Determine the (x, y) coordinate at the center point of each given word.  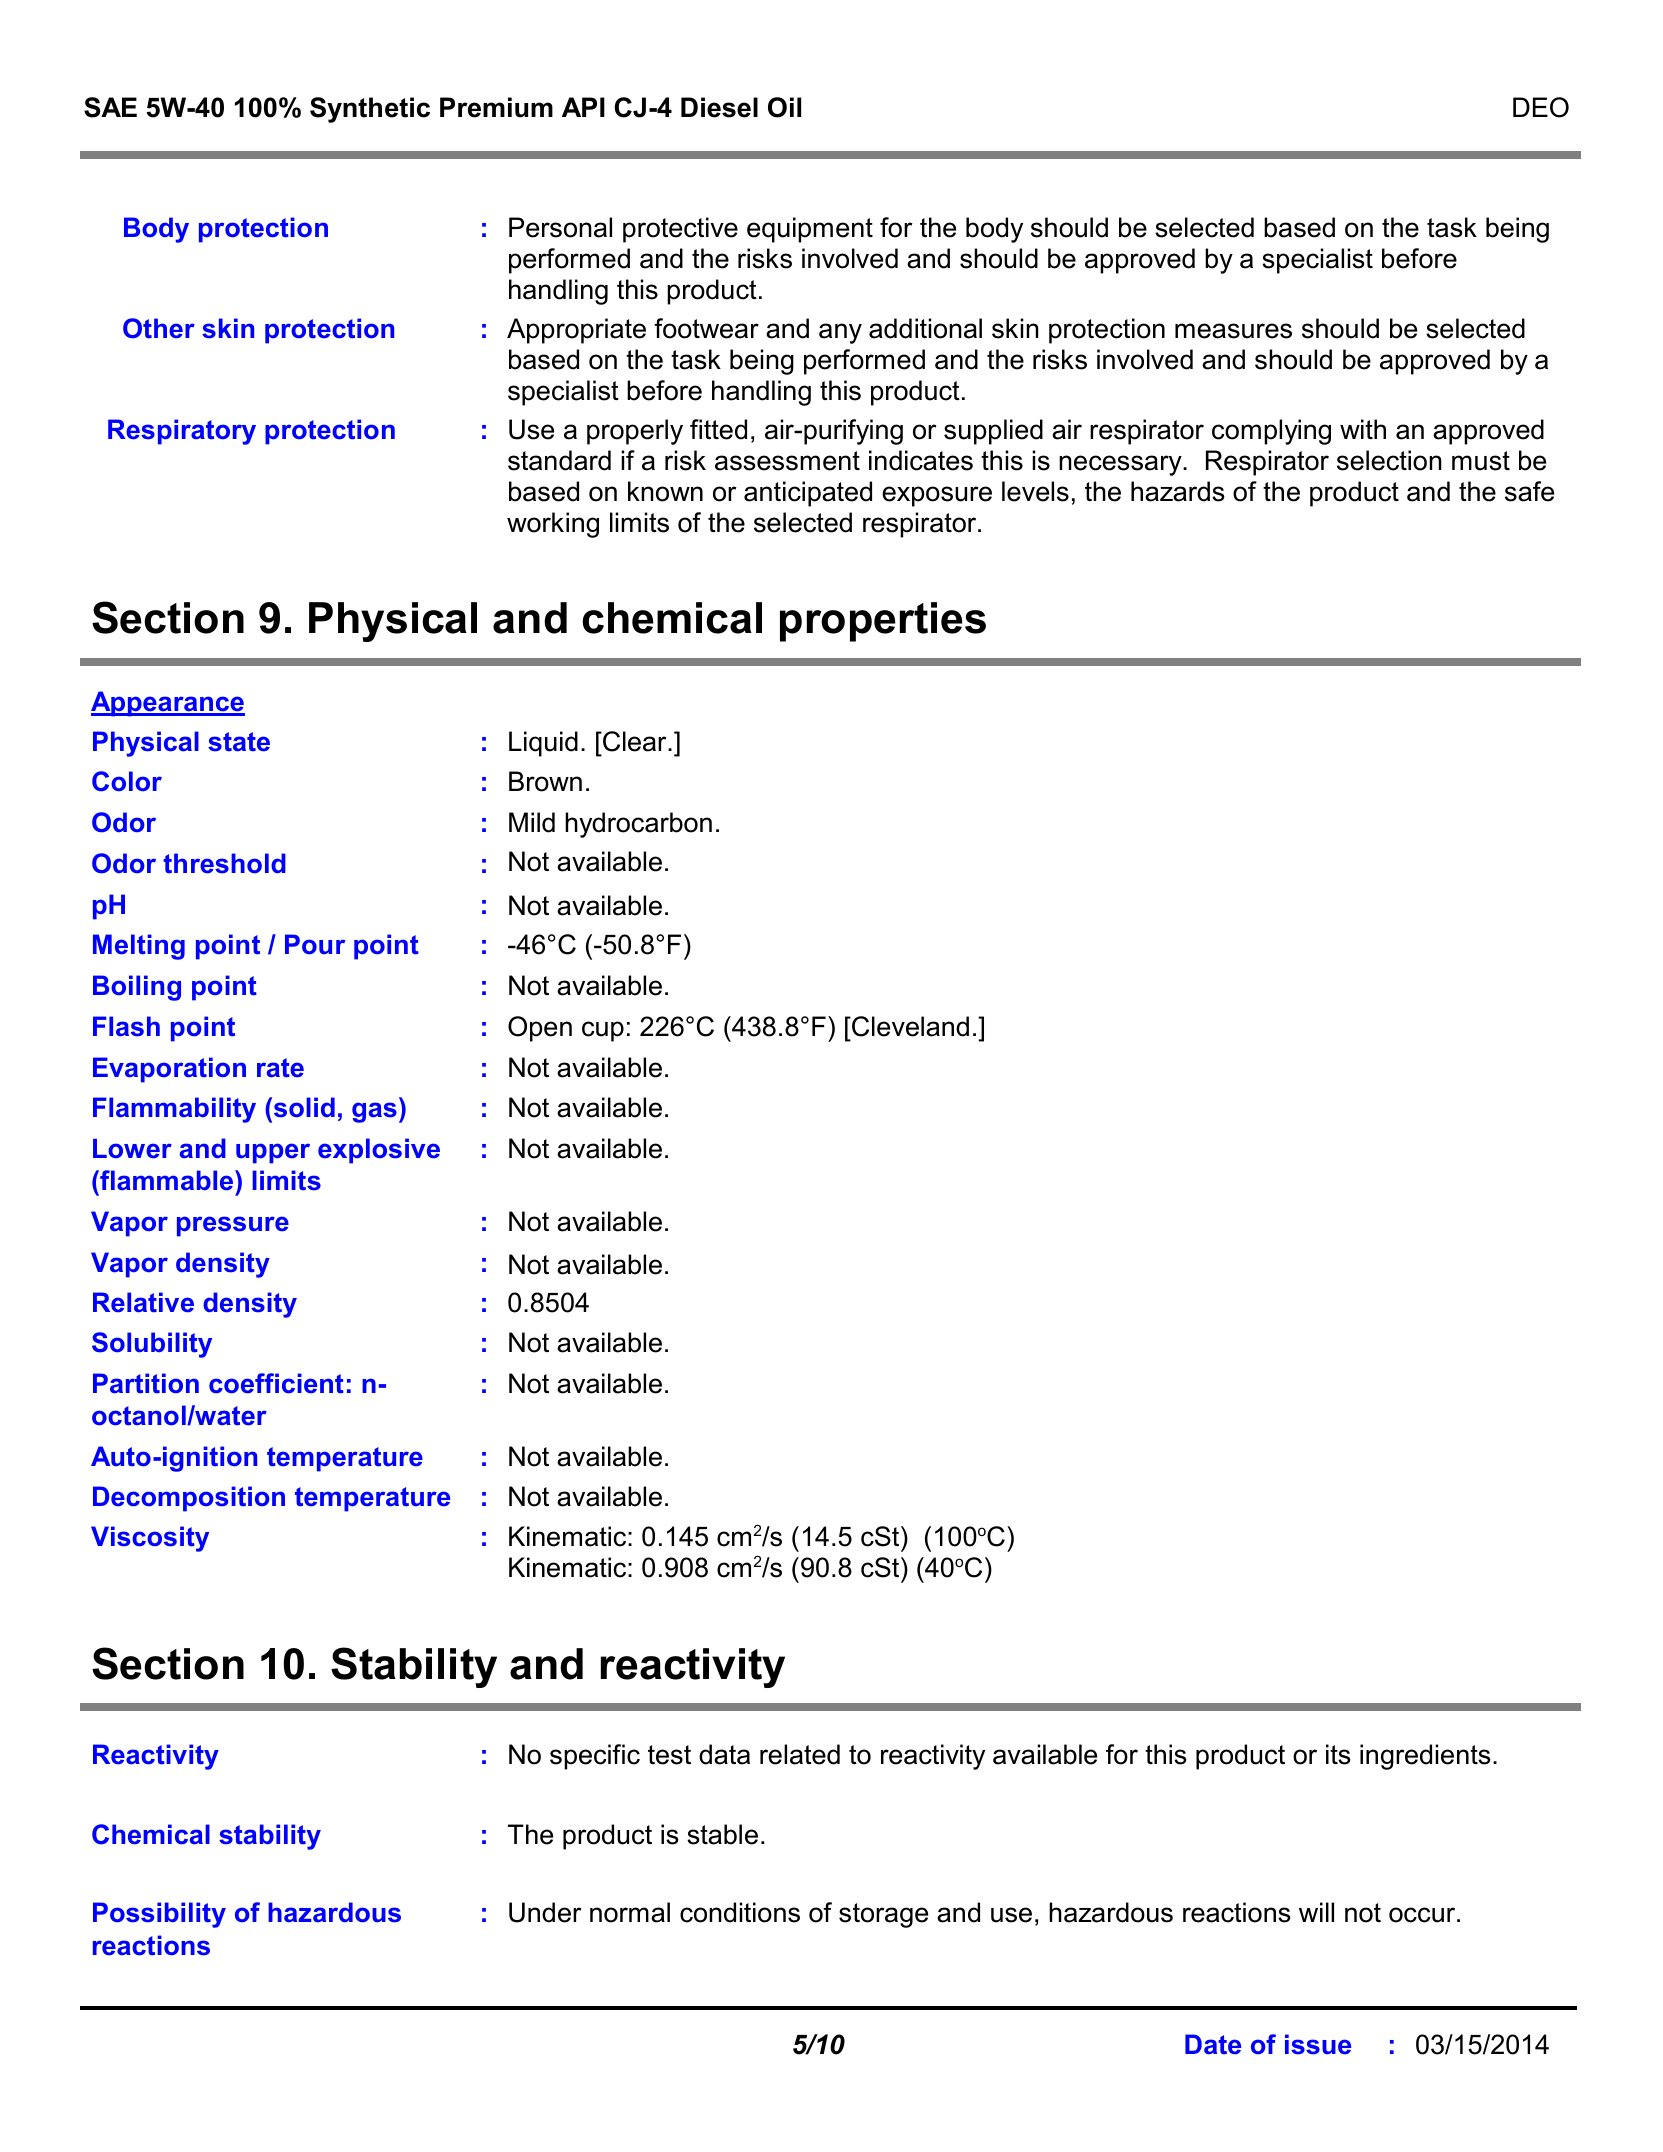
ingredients (1425, 1757)
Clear (635, 741)
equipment (810, 230)
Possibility (159, 1915)
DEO (1541, 107)
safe (1529, 491)
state (239, 742)
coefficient (276, 1383)
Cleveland (909, 1026)
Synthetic (370, 110)
